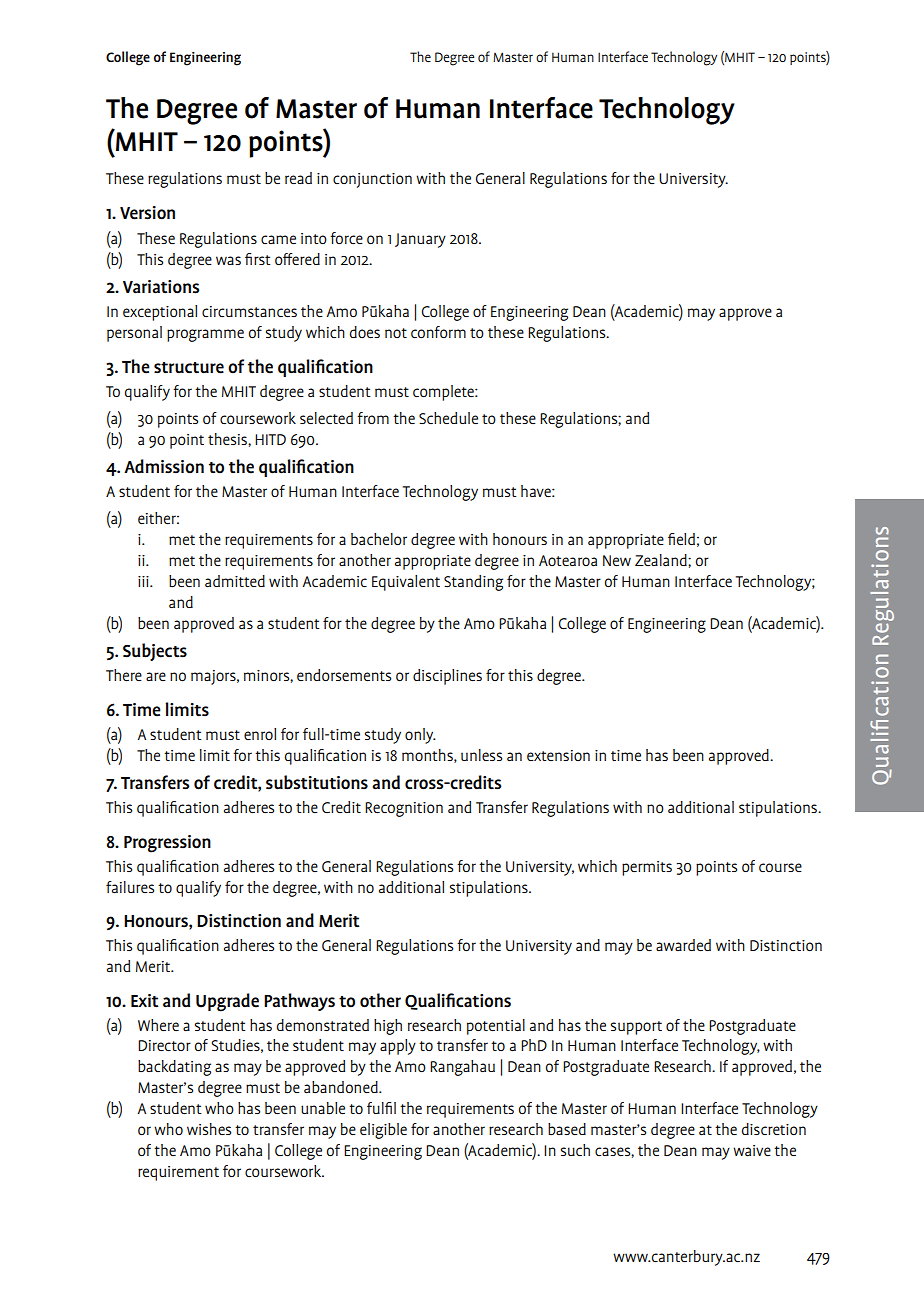 The width and height of the page is (924, 1311). What do you see at coordinates (147, 213) in the page?
I see `Version` at bounding box center [147, 213].
